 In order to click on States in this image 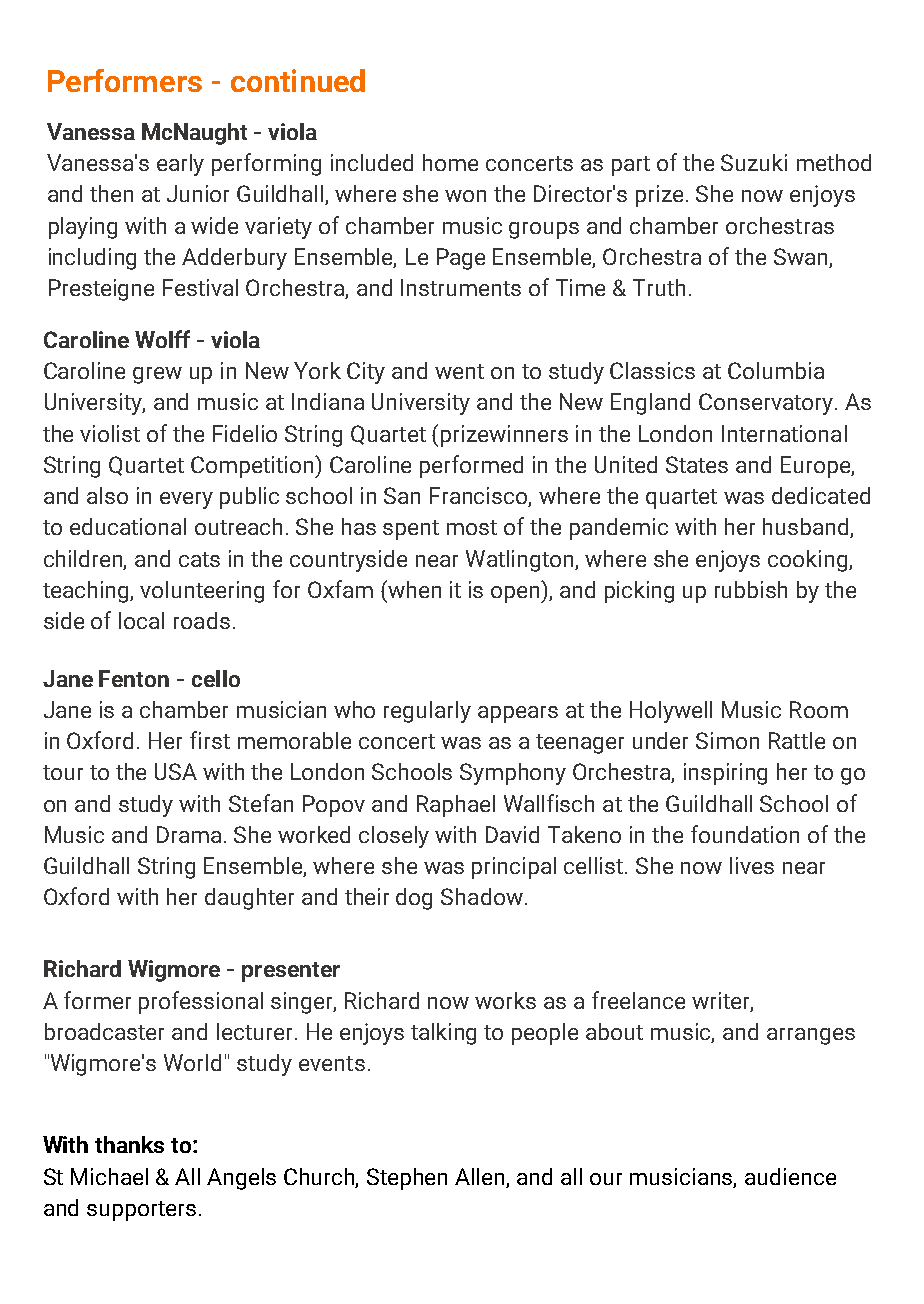, I will do `click(697, 464)`.
